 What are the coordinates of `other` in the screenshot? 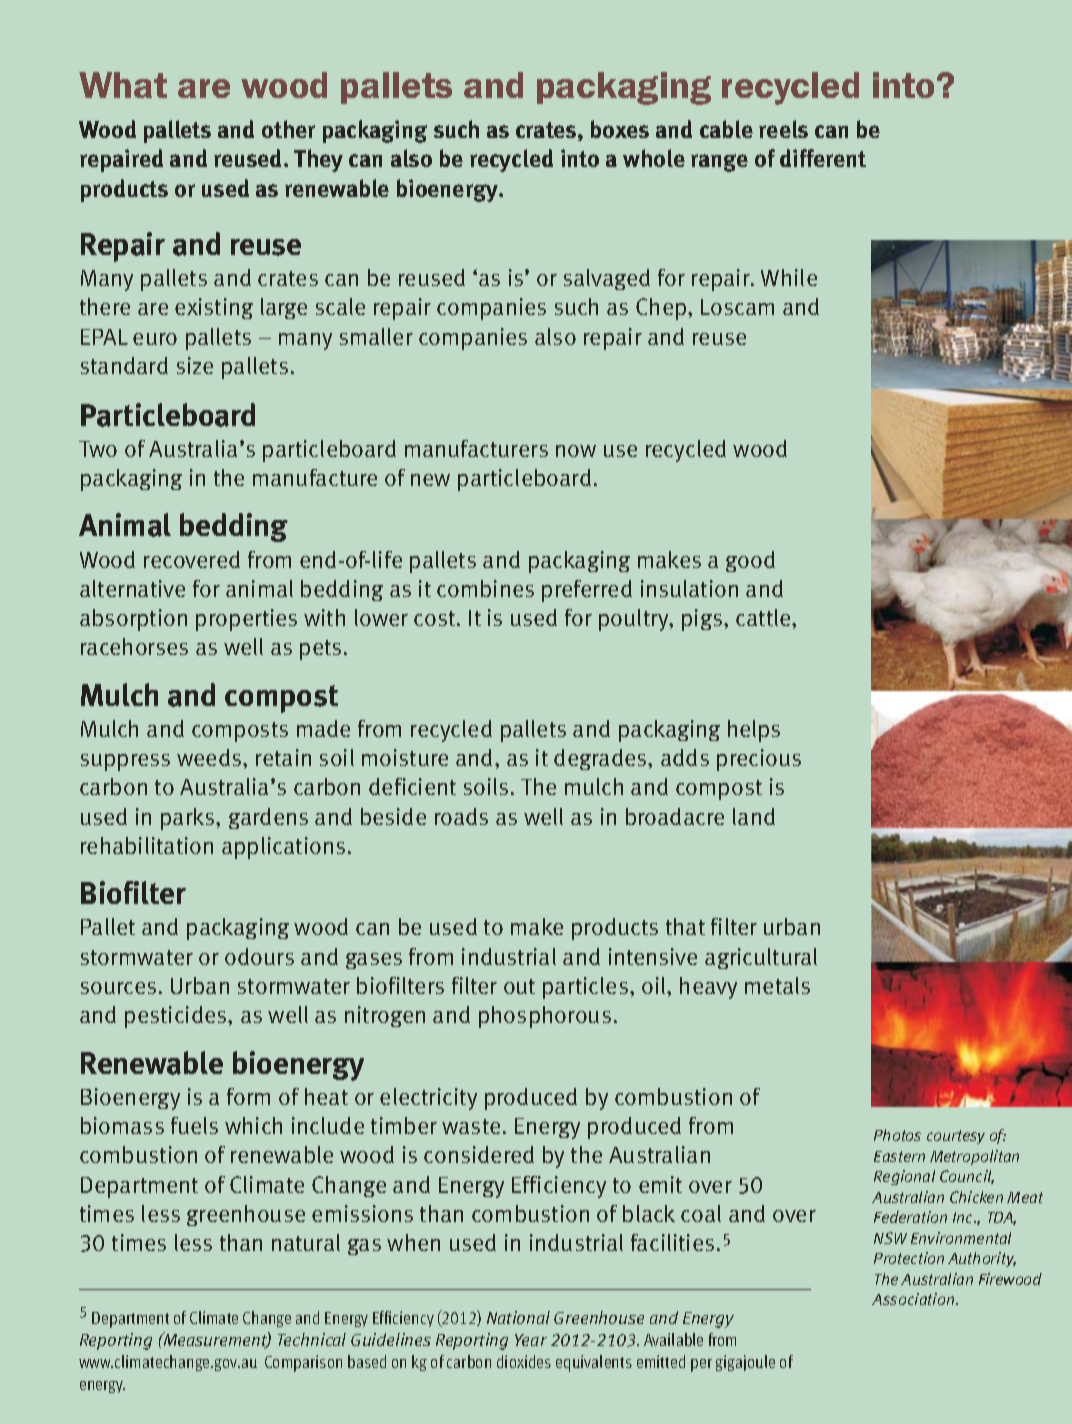 It's located at (288, 129).
